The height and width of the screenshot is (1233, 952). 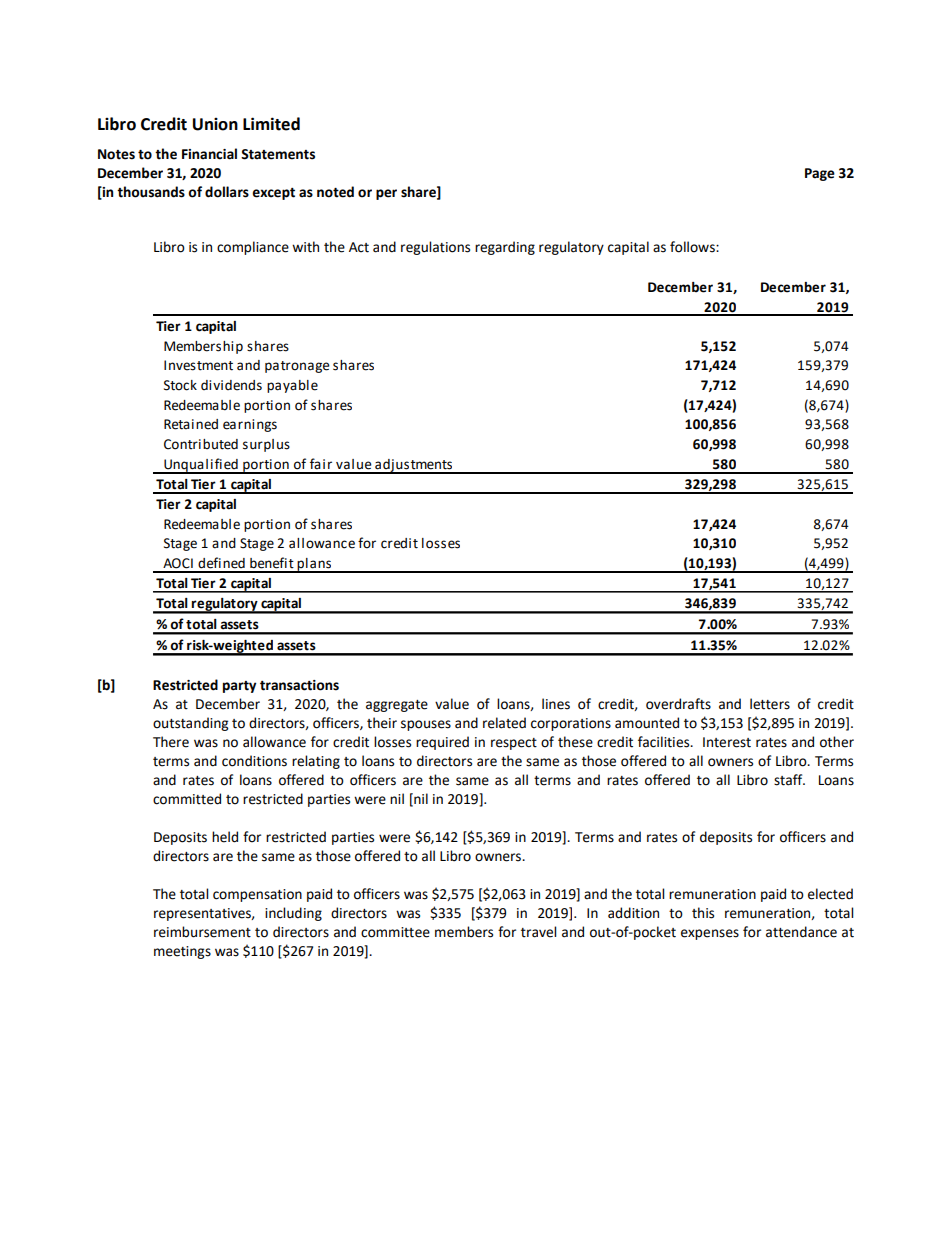 I want to click on Financial, so click(x=209, y=154).
